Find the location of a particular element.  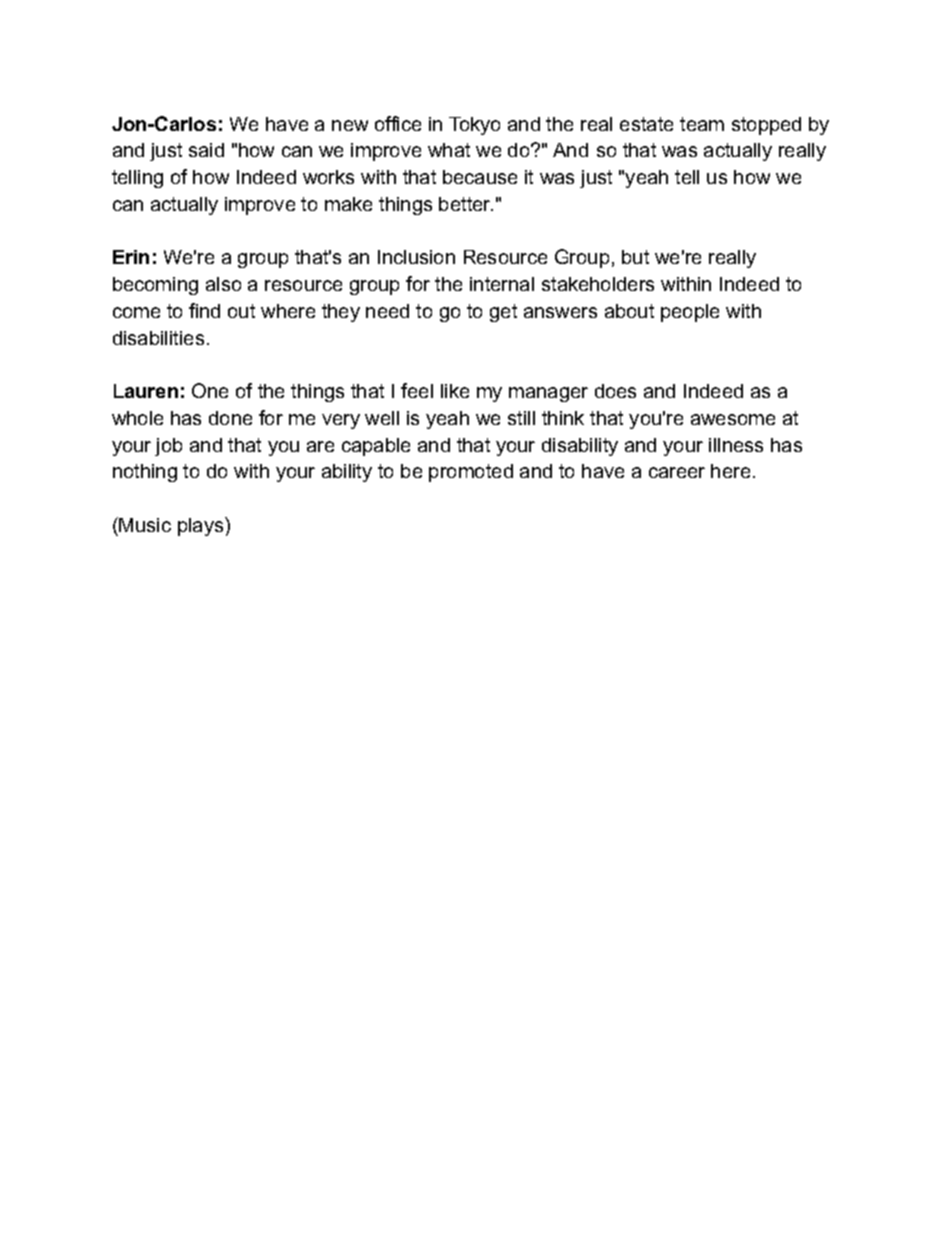

get is located at coordinates (503, 313).
